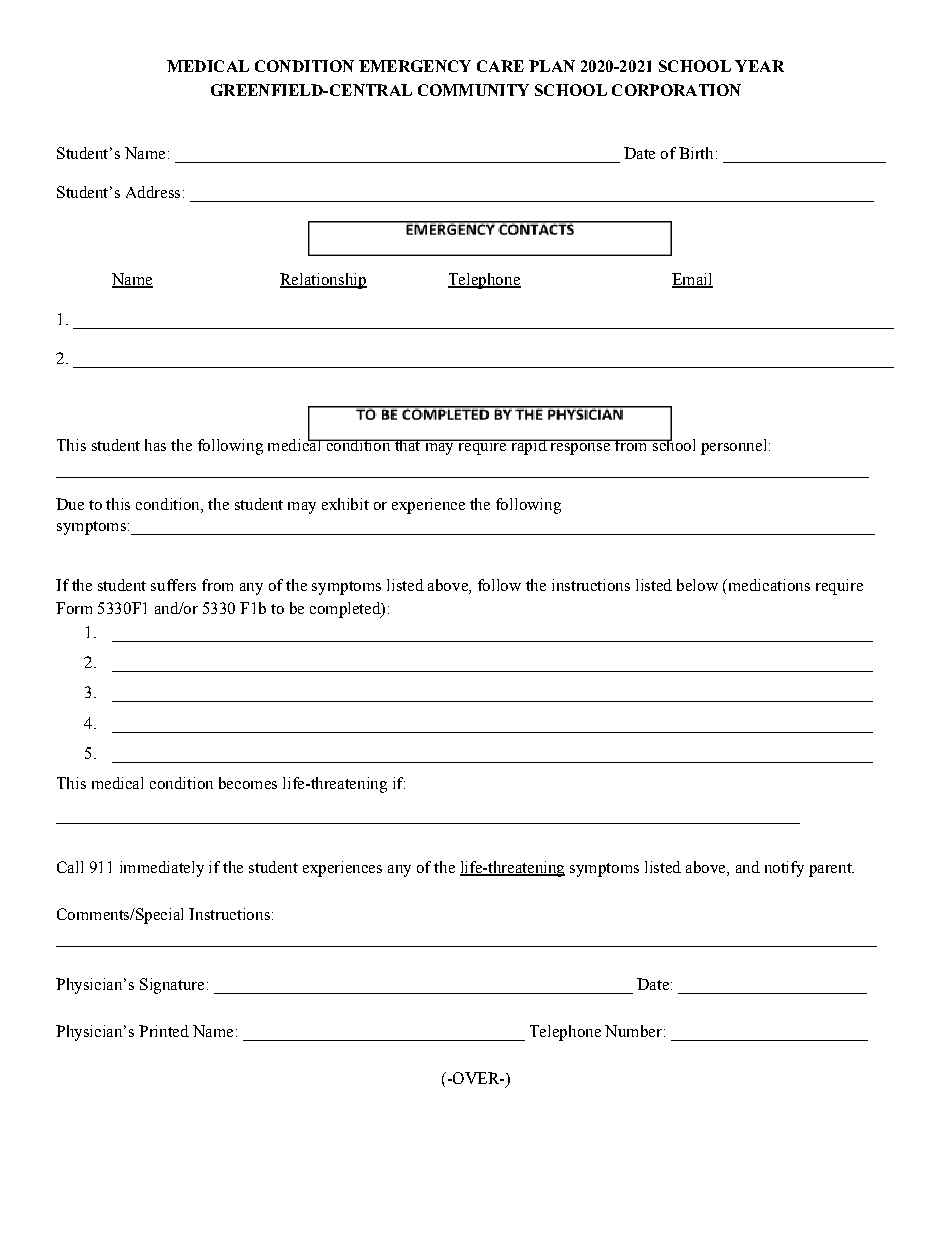 This page has width=952, height=1233. What do you see at coordinates (248, 783) in the page?
I see `becomes` at bounding box center [248, 783].
